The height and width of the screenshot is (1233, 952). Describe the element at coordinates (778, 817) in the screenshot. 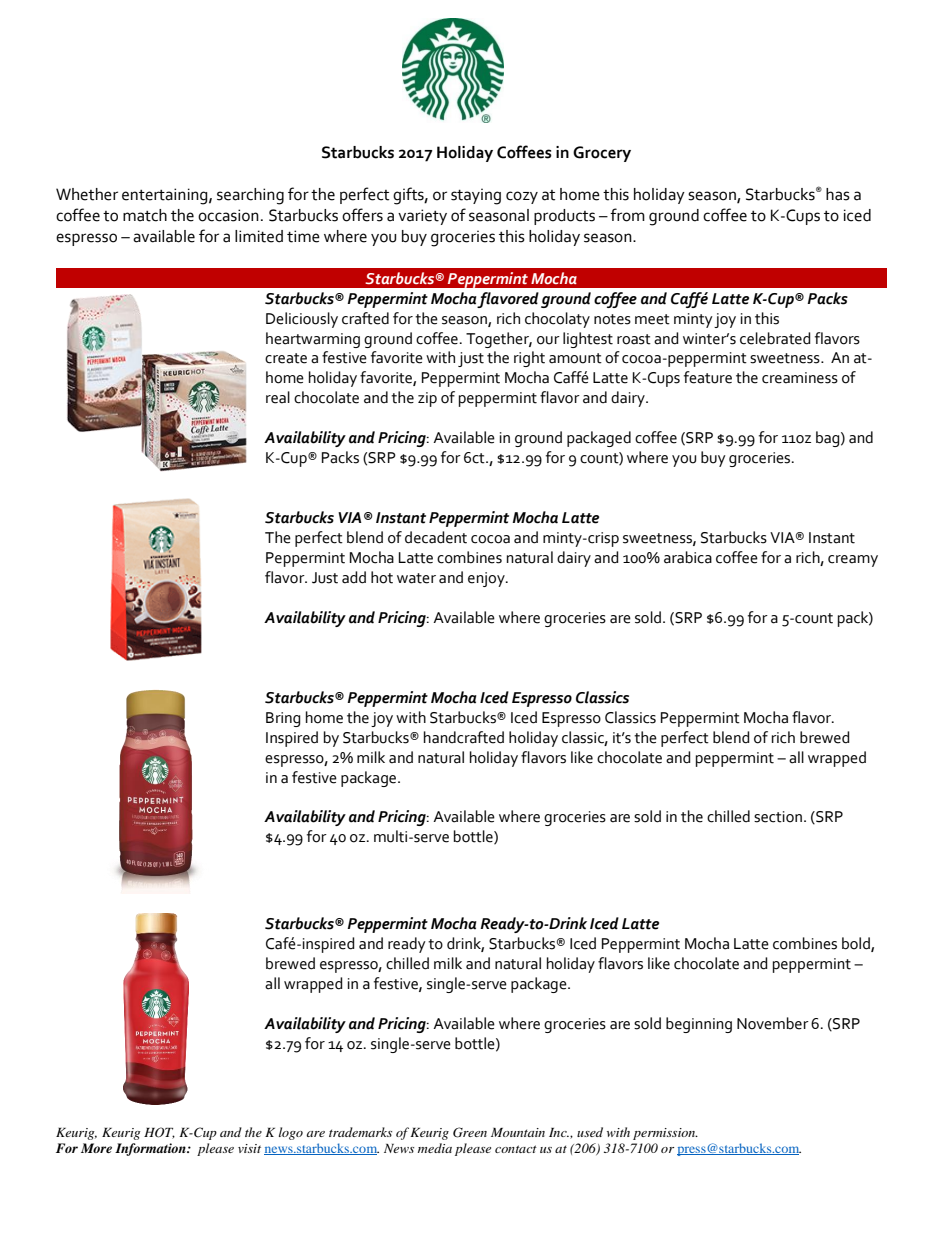

I see `section` at that location.
